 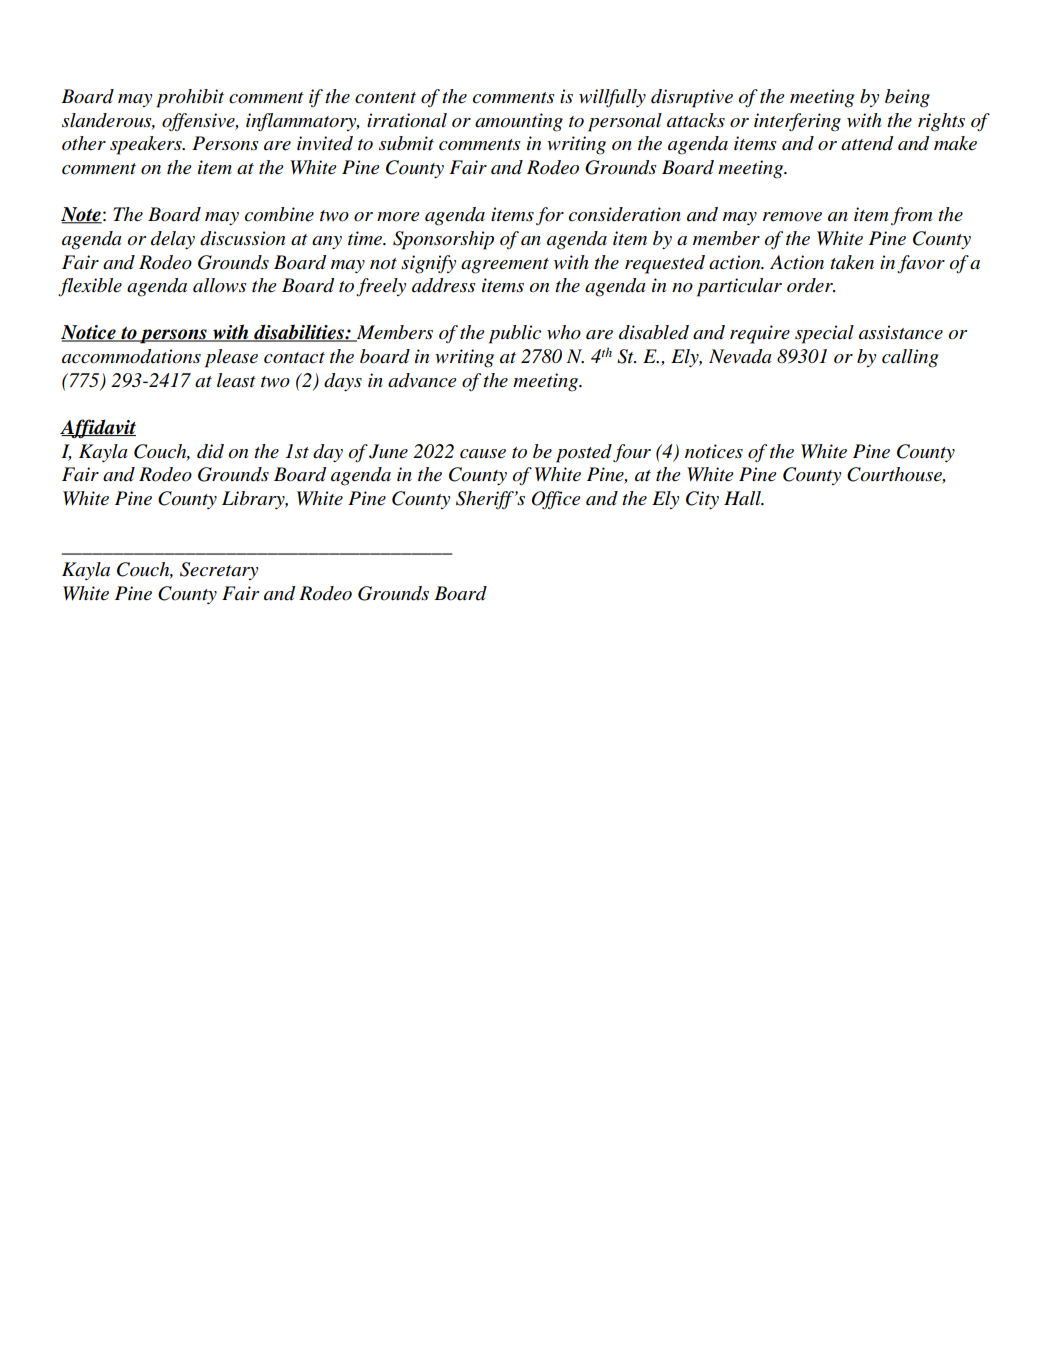 What do you see at coordinates (797, 122) in the document?
I see `interfering` at bounding box center [797, 122].
